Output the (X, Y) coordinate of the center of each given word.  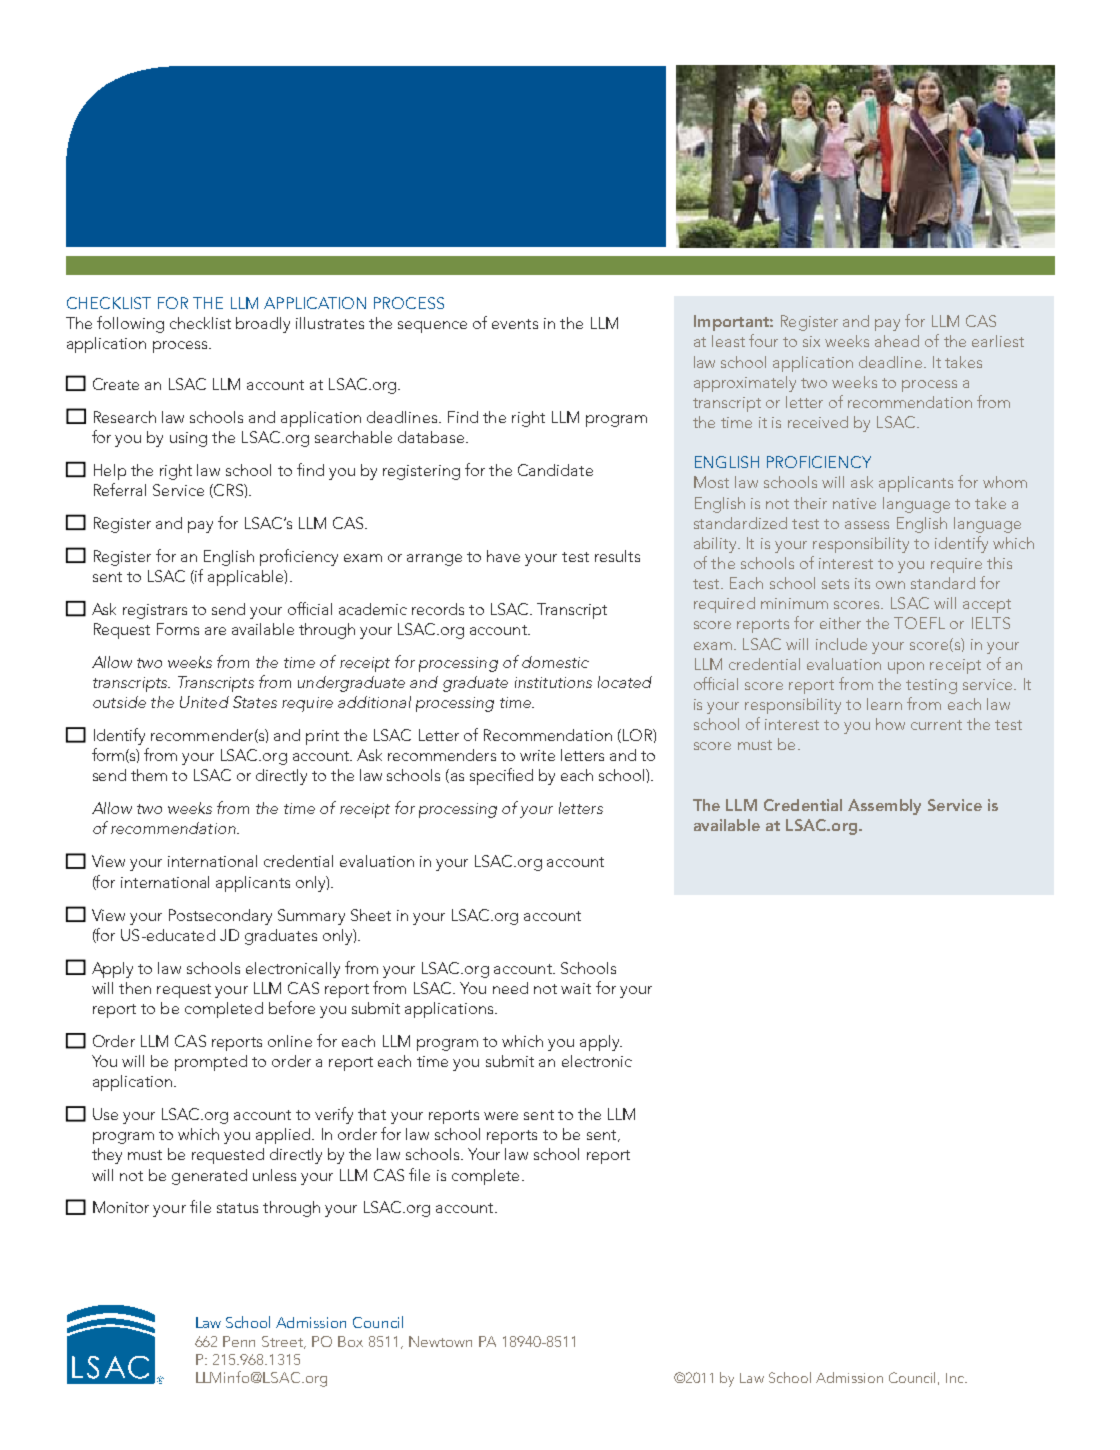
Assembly (884, 807)
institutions (553, 682)
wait (576, 988)
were (501, 1116)
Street (283, 1342)
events (515, 324)
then (135, 988)
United (204, 702)
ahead (897, 341)
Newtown (440, 1341)
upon (906, 668)
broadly (263, 325)
